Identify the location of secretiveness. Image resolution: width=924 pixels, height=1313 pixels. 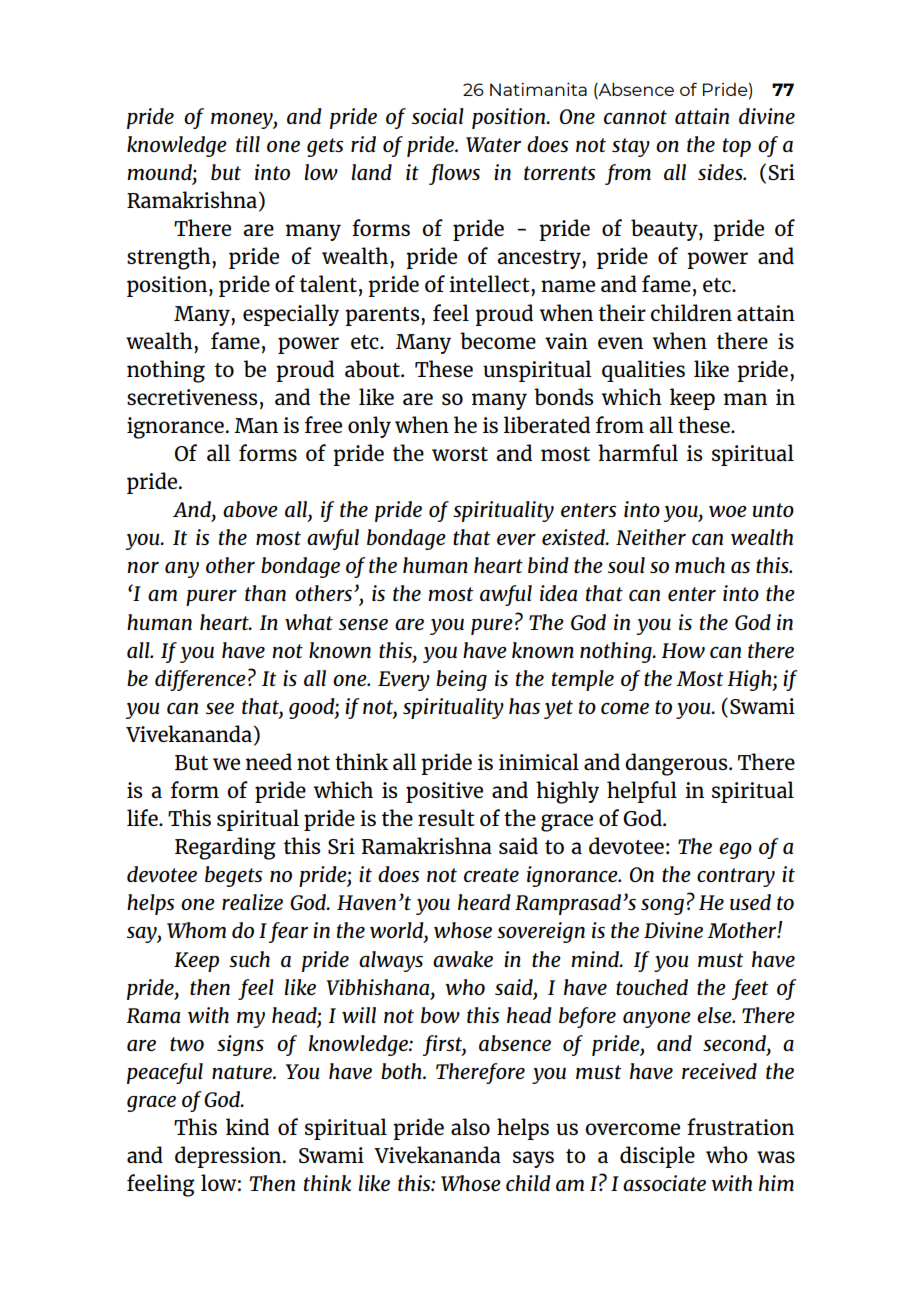
(192, 397).
